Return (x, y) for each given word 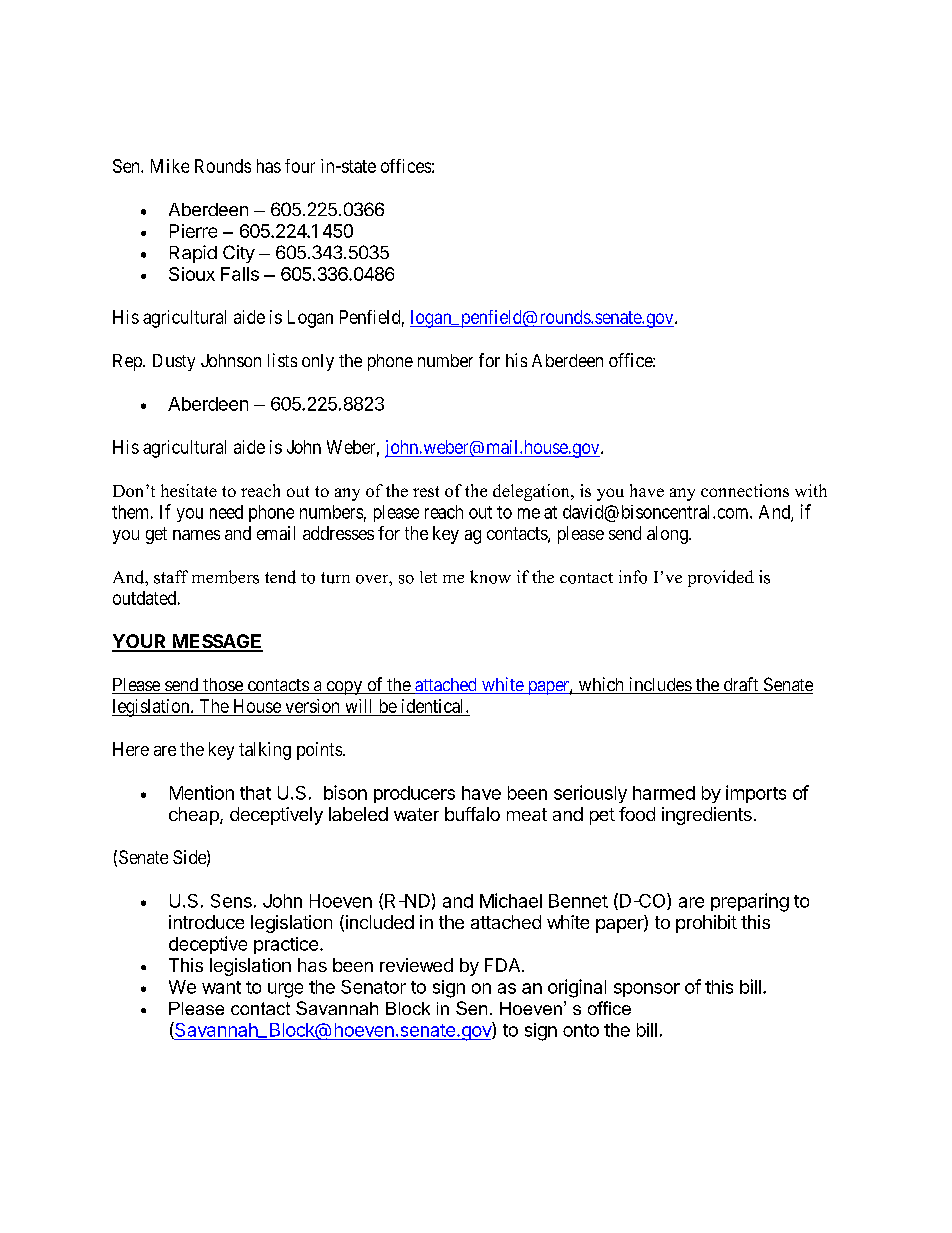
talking (265, 751)
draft (741, 685)
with (811, 490)
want (221, 987)
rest (426, 491)
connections (745, 490)
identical (434, 706)
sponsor (647, 990)
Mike (170, 166)
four (300, 166)
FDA (504, 965)
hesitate (189, 490)
